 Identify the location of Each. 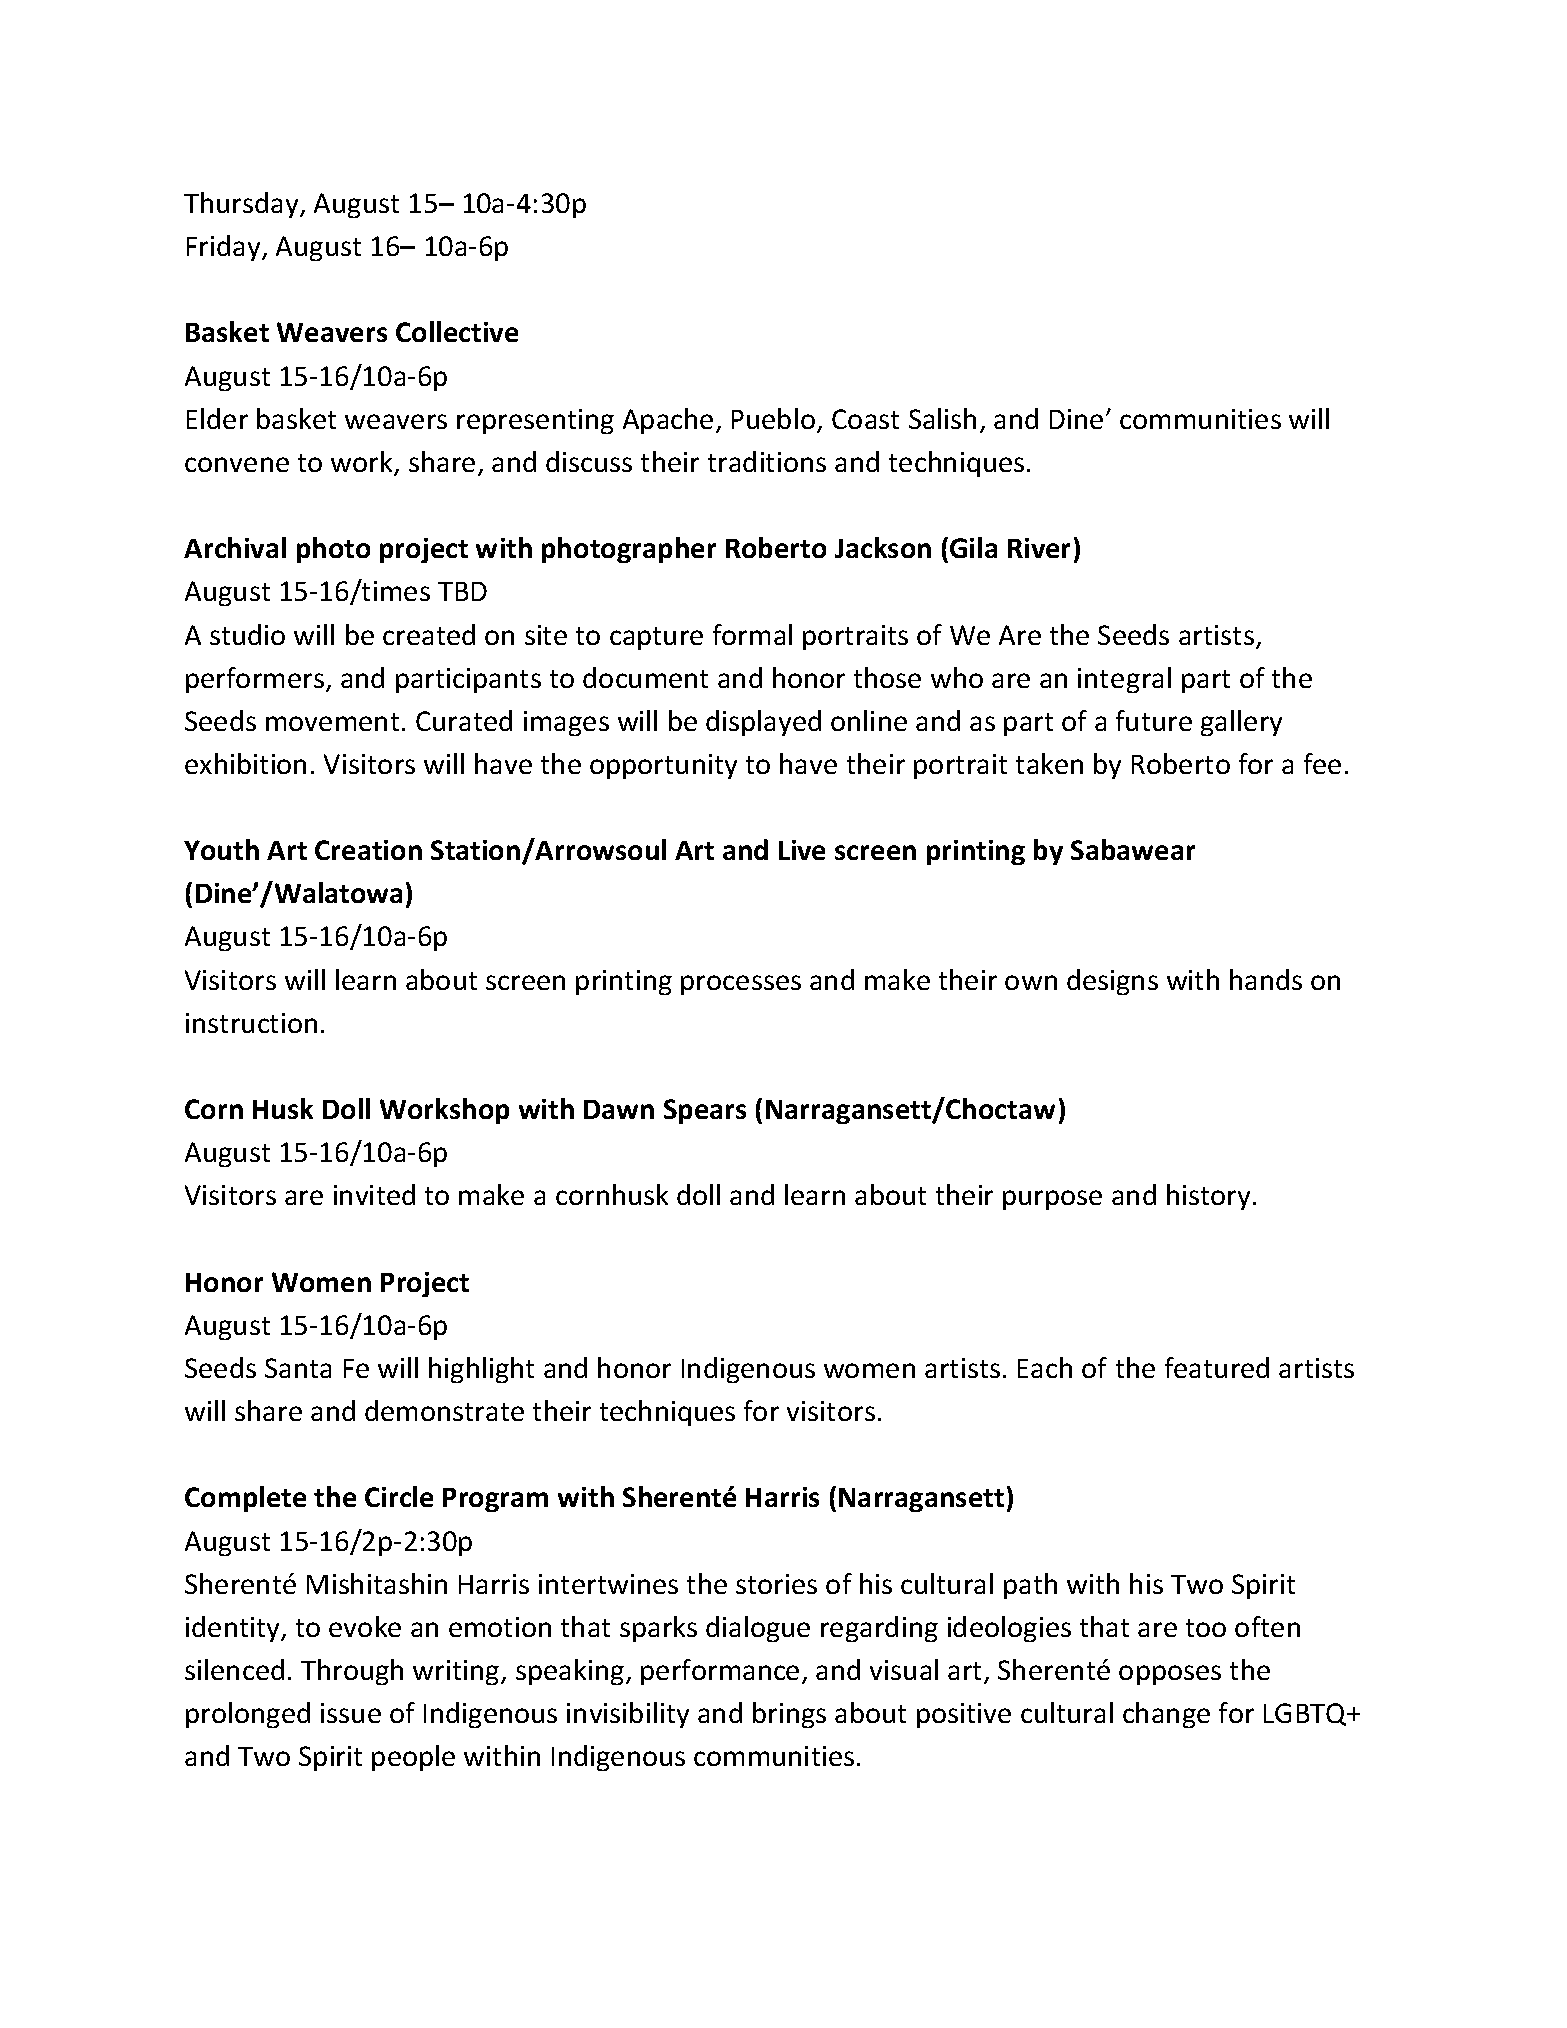
(1045, 1367).
